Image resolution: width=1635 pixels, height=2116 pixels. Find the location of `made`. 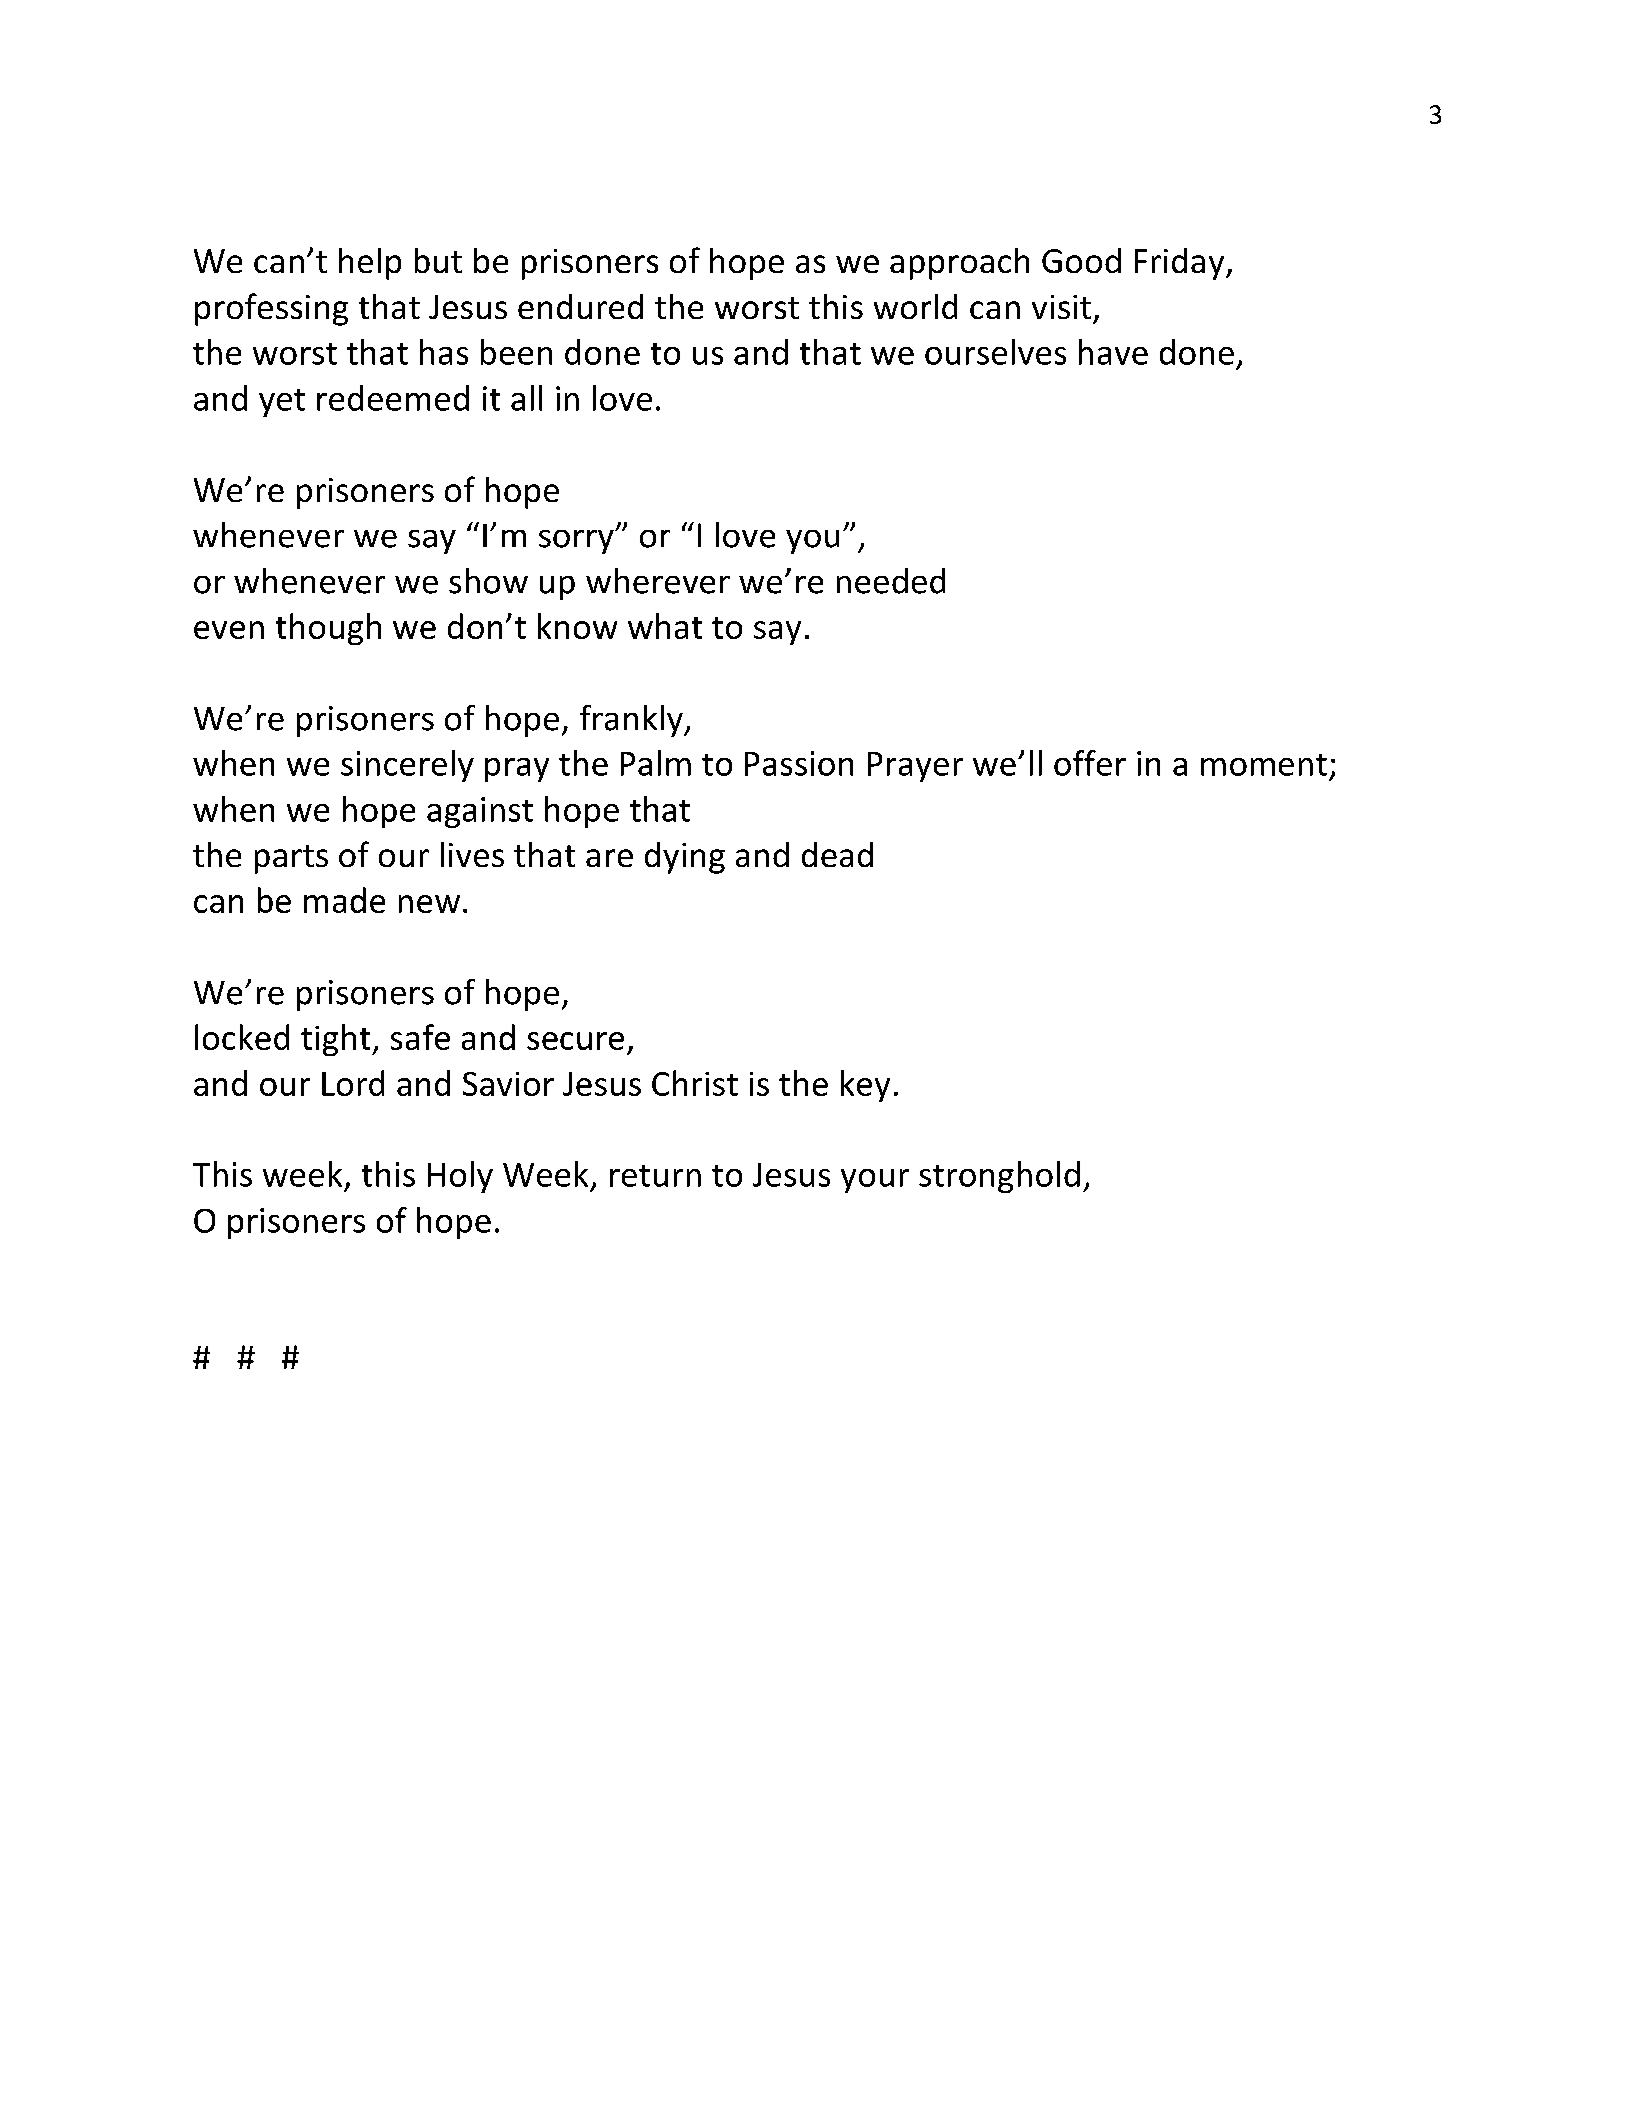

made is located at coordinates (344, 900).
